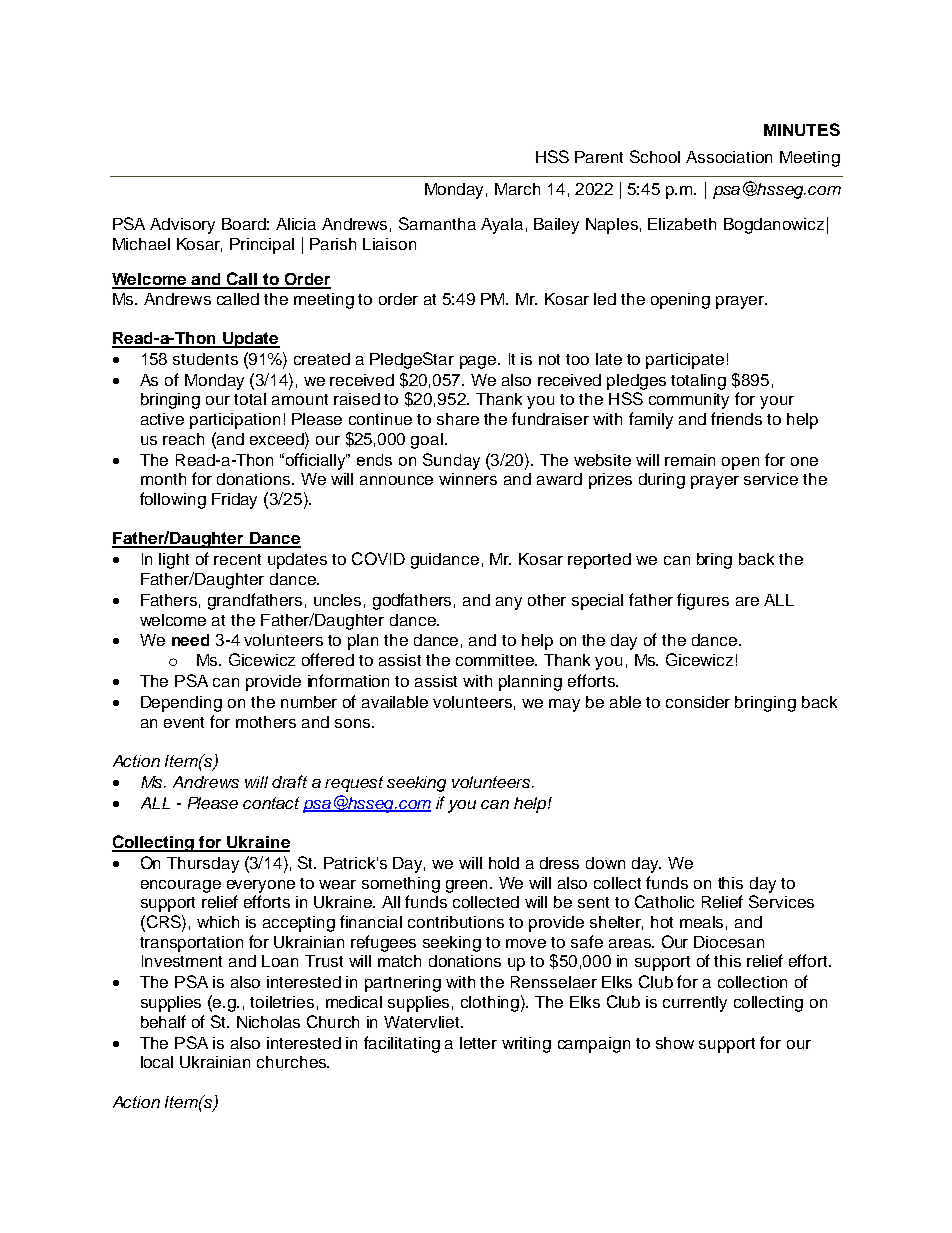 The height and width of the document is (1233, 952). Describe the element at coordinates (517, 189) in the document. I see `March` at that location.
